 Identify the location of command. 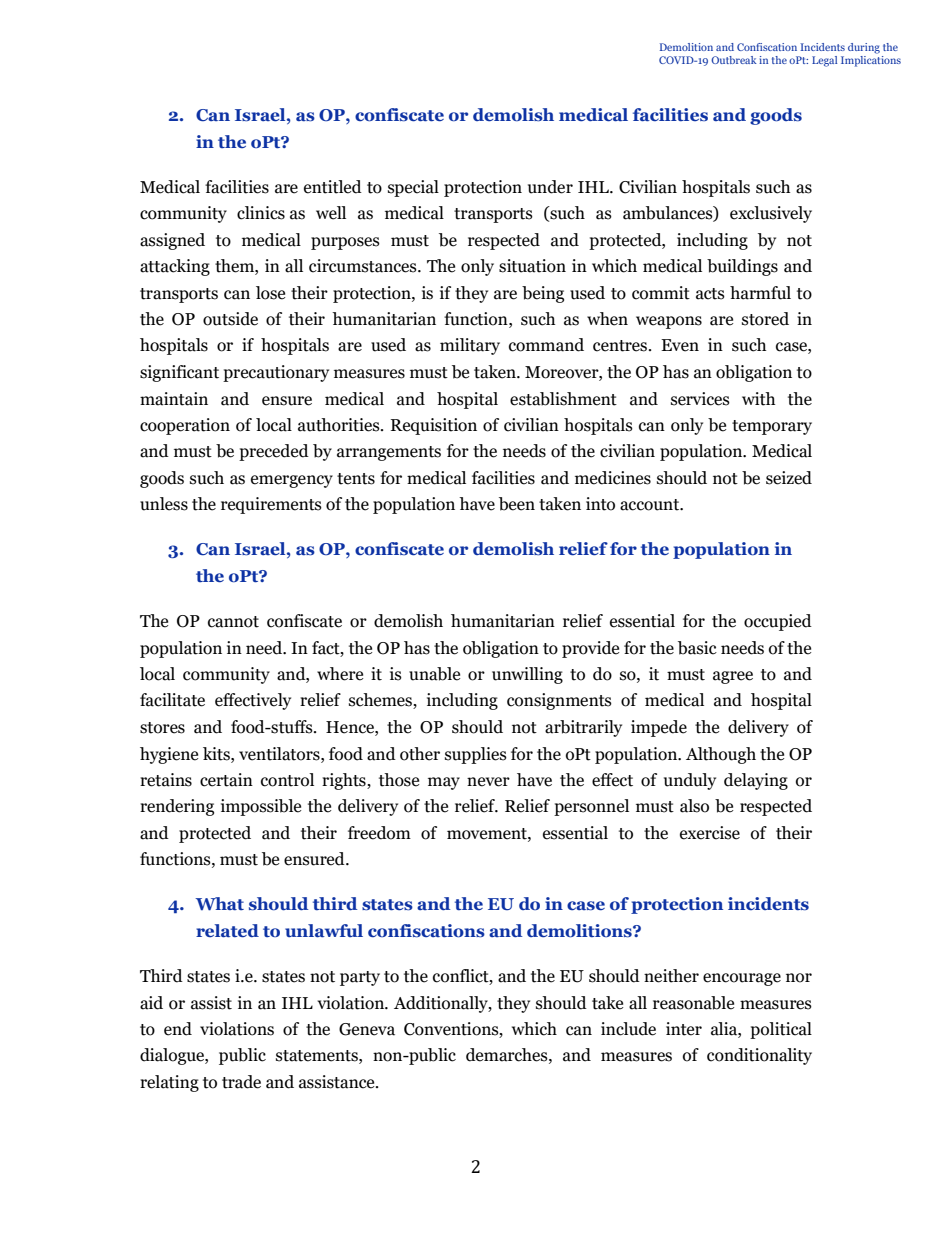
(546, 345).
